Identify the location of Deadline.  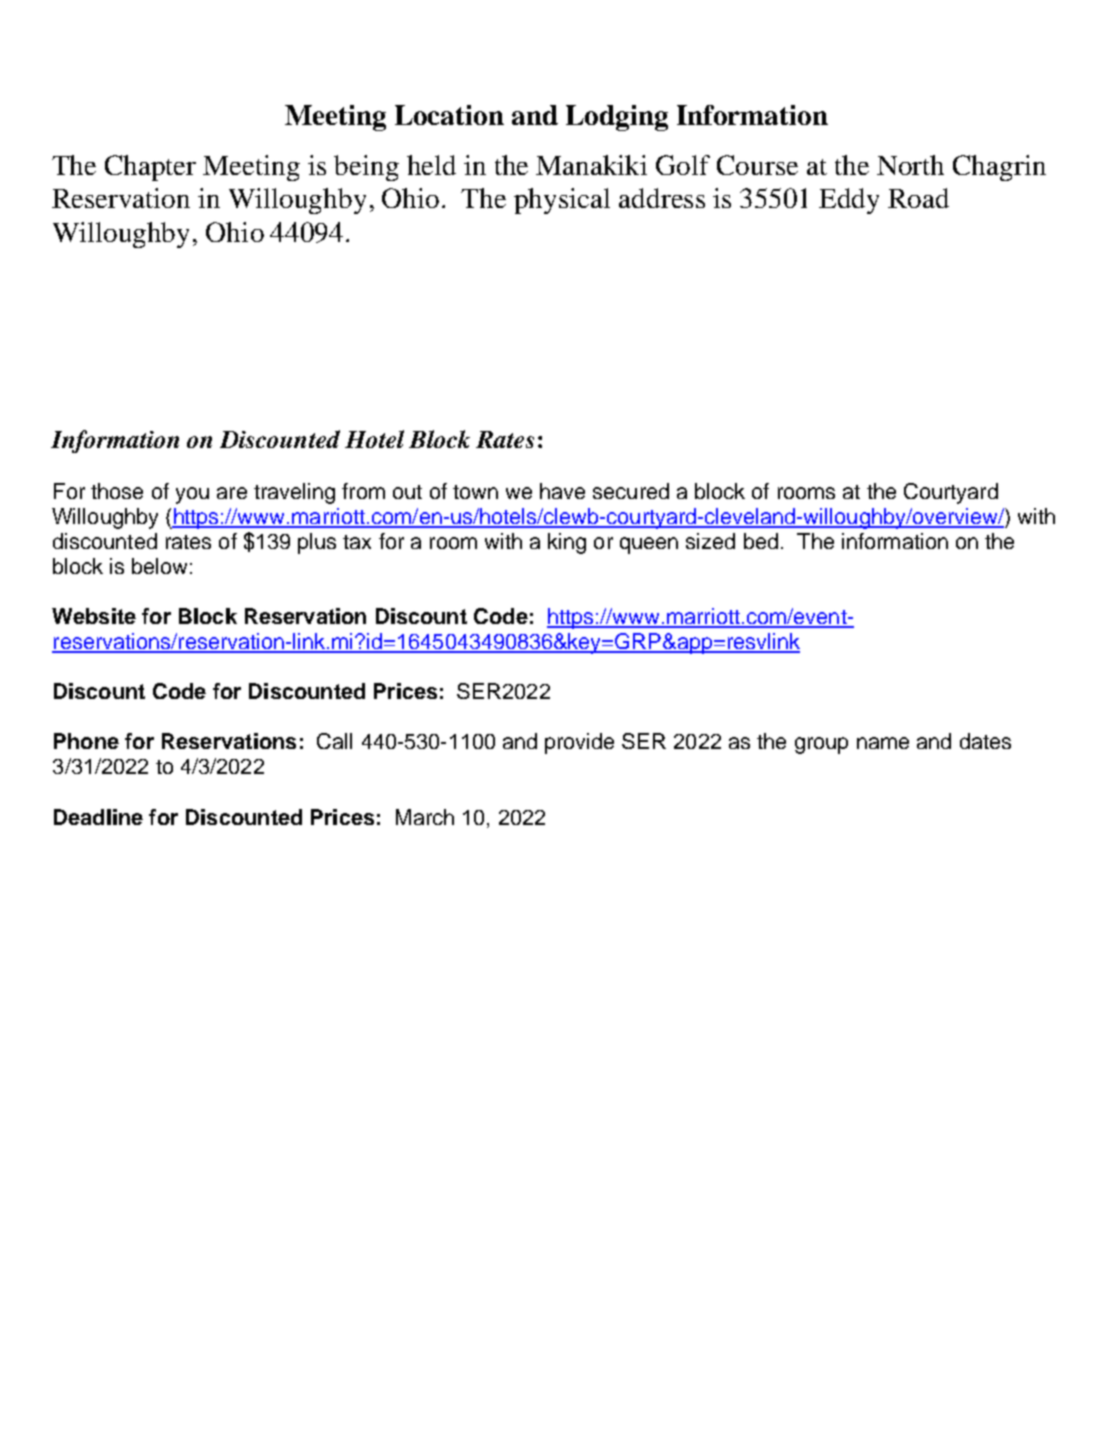
(98, 817).
